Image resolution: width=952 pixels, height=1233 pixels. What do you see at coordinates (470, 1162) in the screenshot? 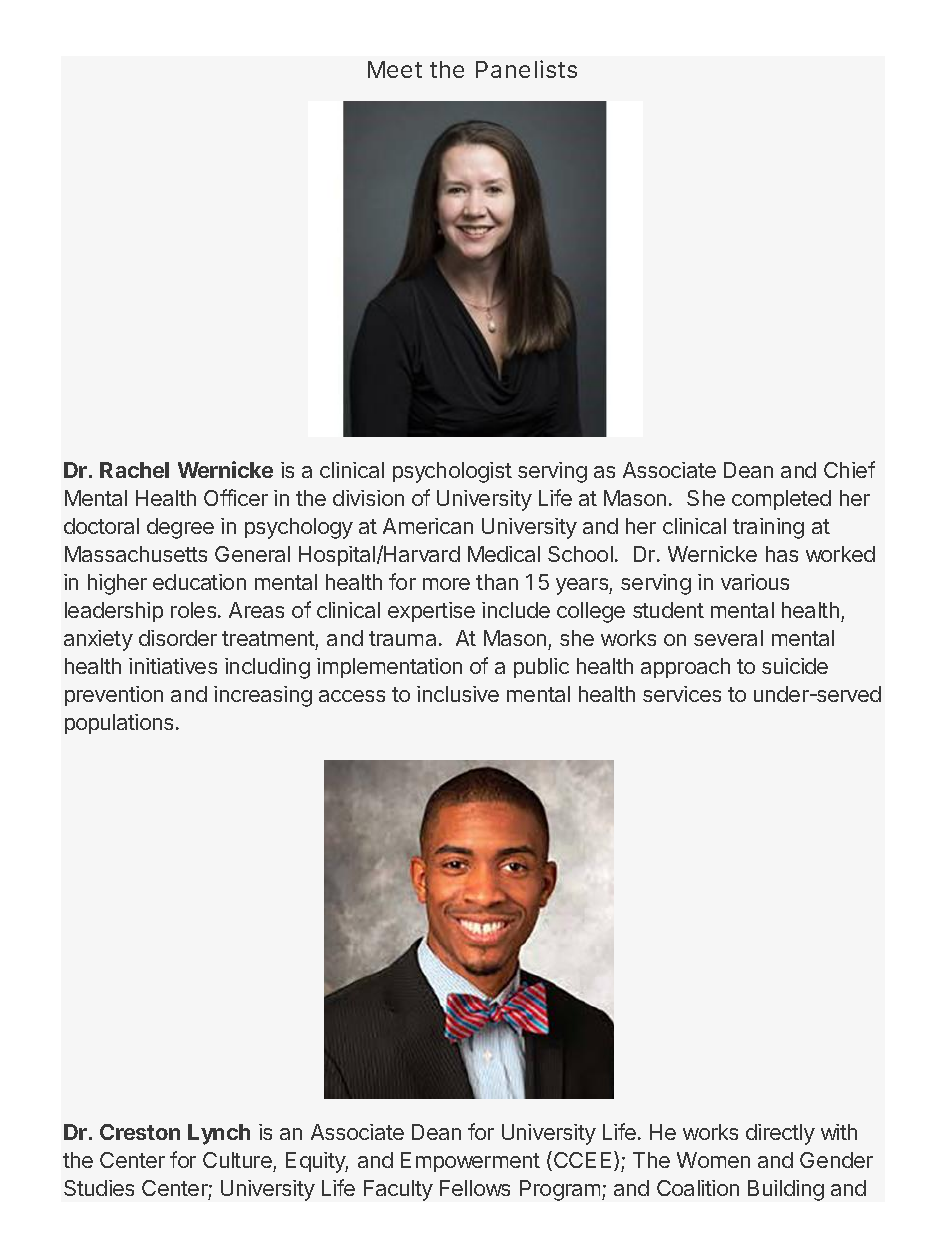
I see `Empowerment` at bounding box center [470, 1162].
